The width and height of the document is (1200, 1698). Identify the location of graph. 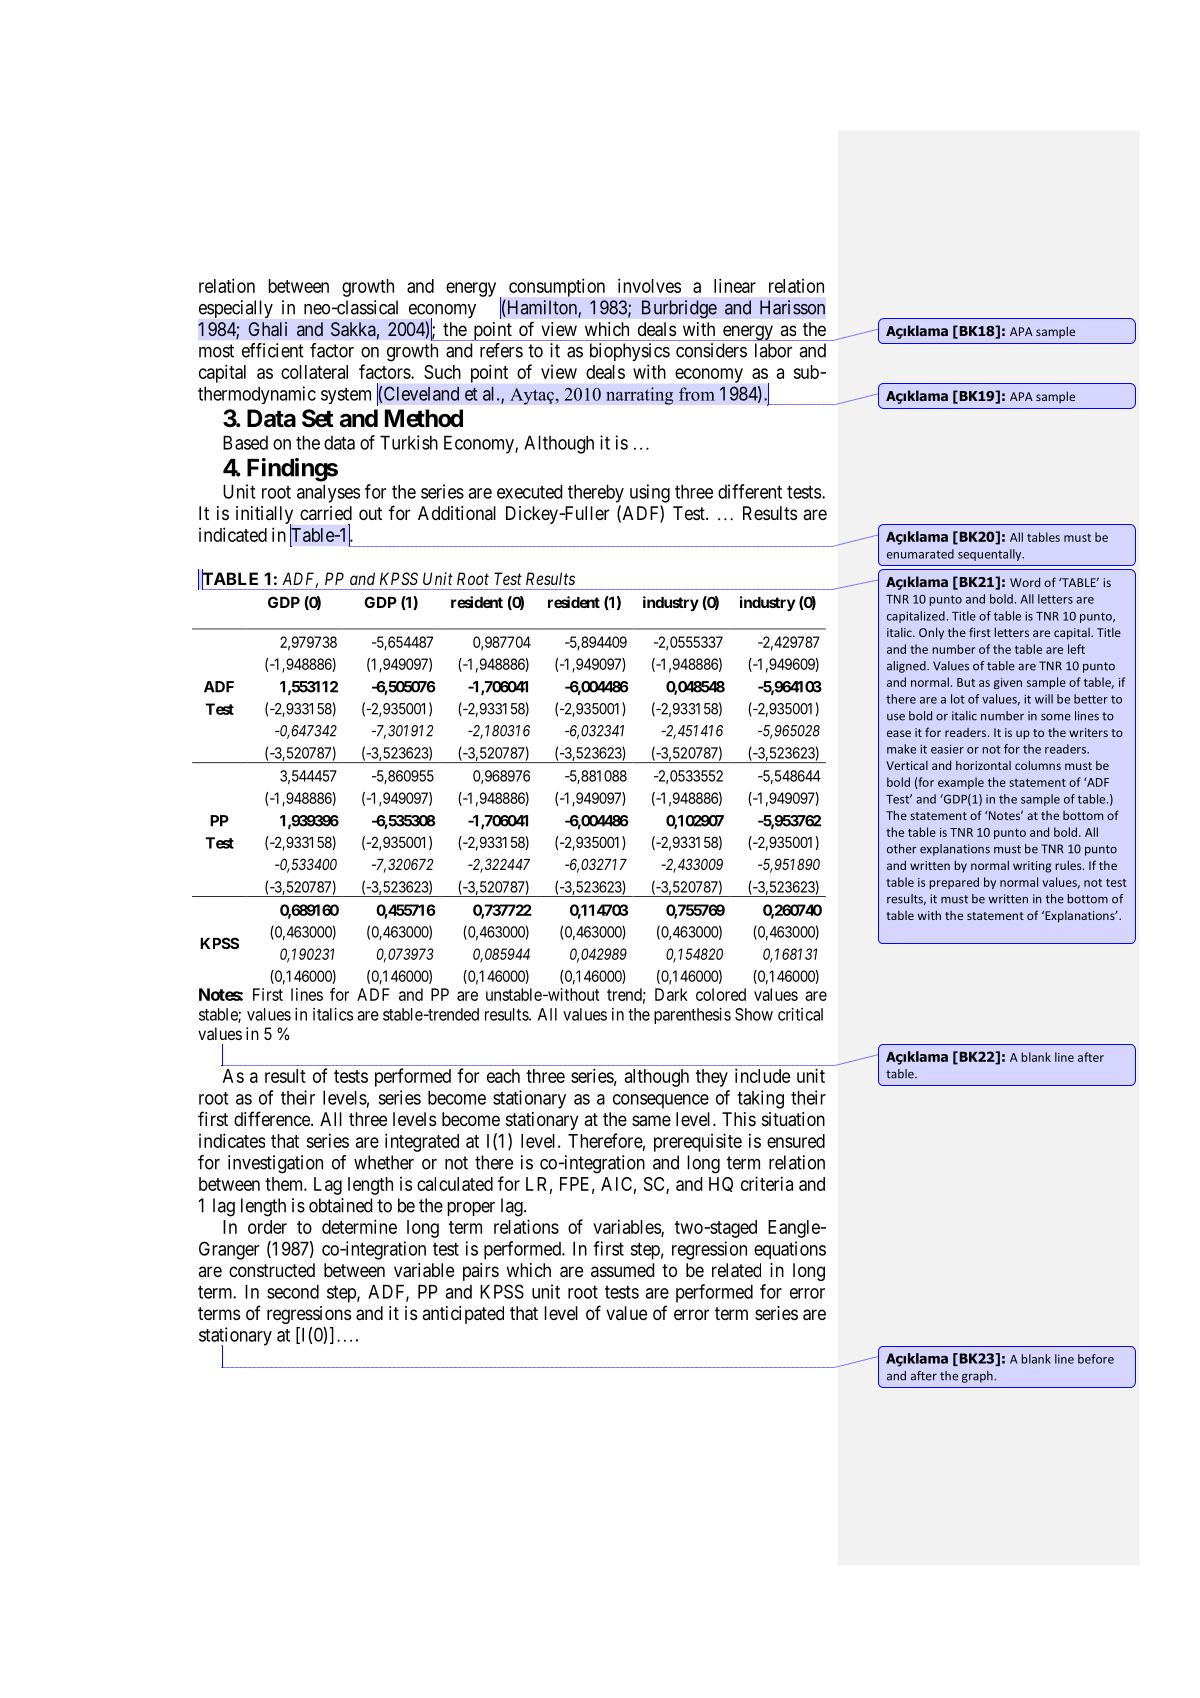
(977, 1377).
